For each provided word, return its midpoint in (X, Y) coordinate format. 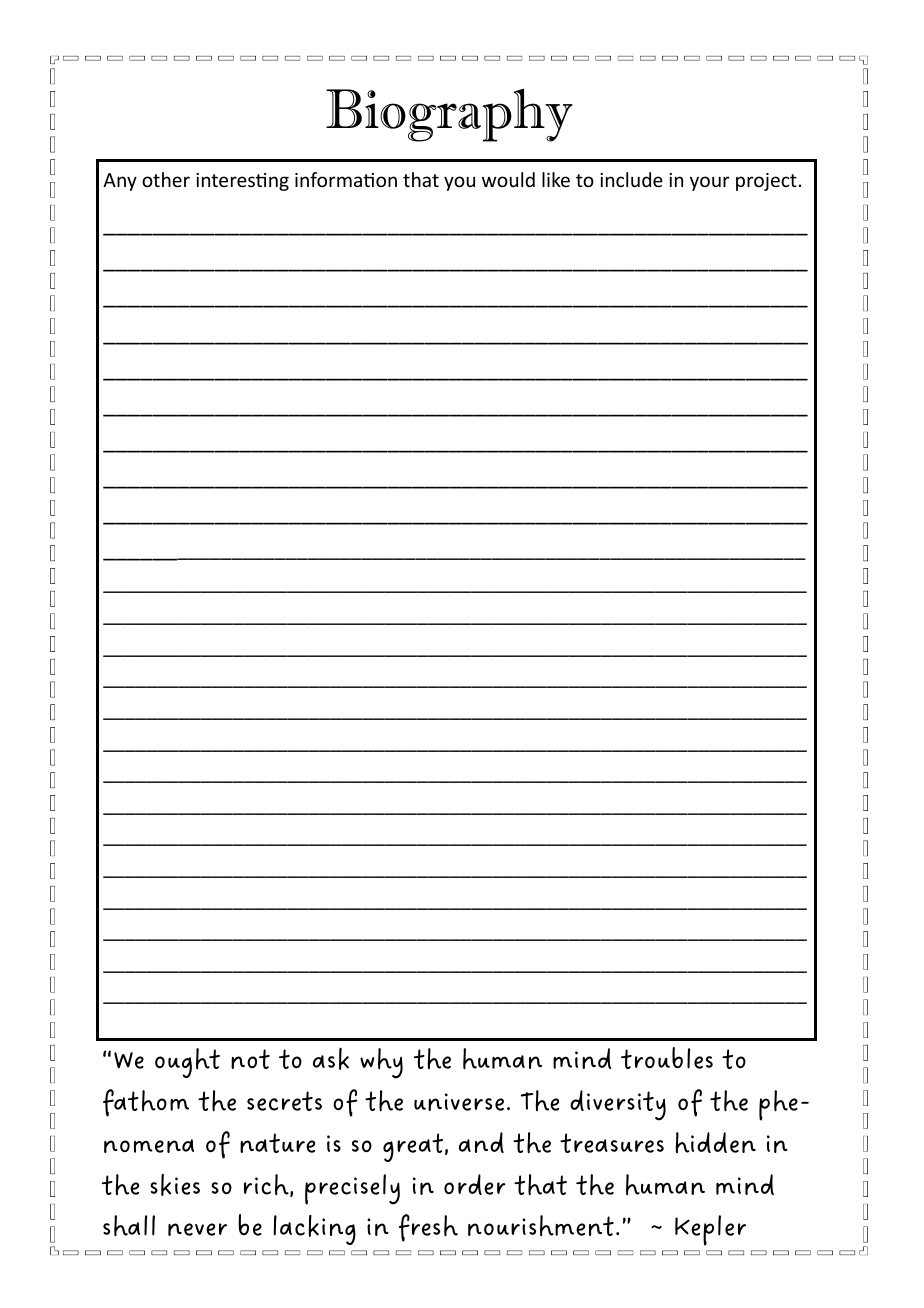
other (166, 179)
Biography (449, 115)
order (475, 1184)
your (710, 183)
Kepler (710, 1230)
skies (175, 1185)
